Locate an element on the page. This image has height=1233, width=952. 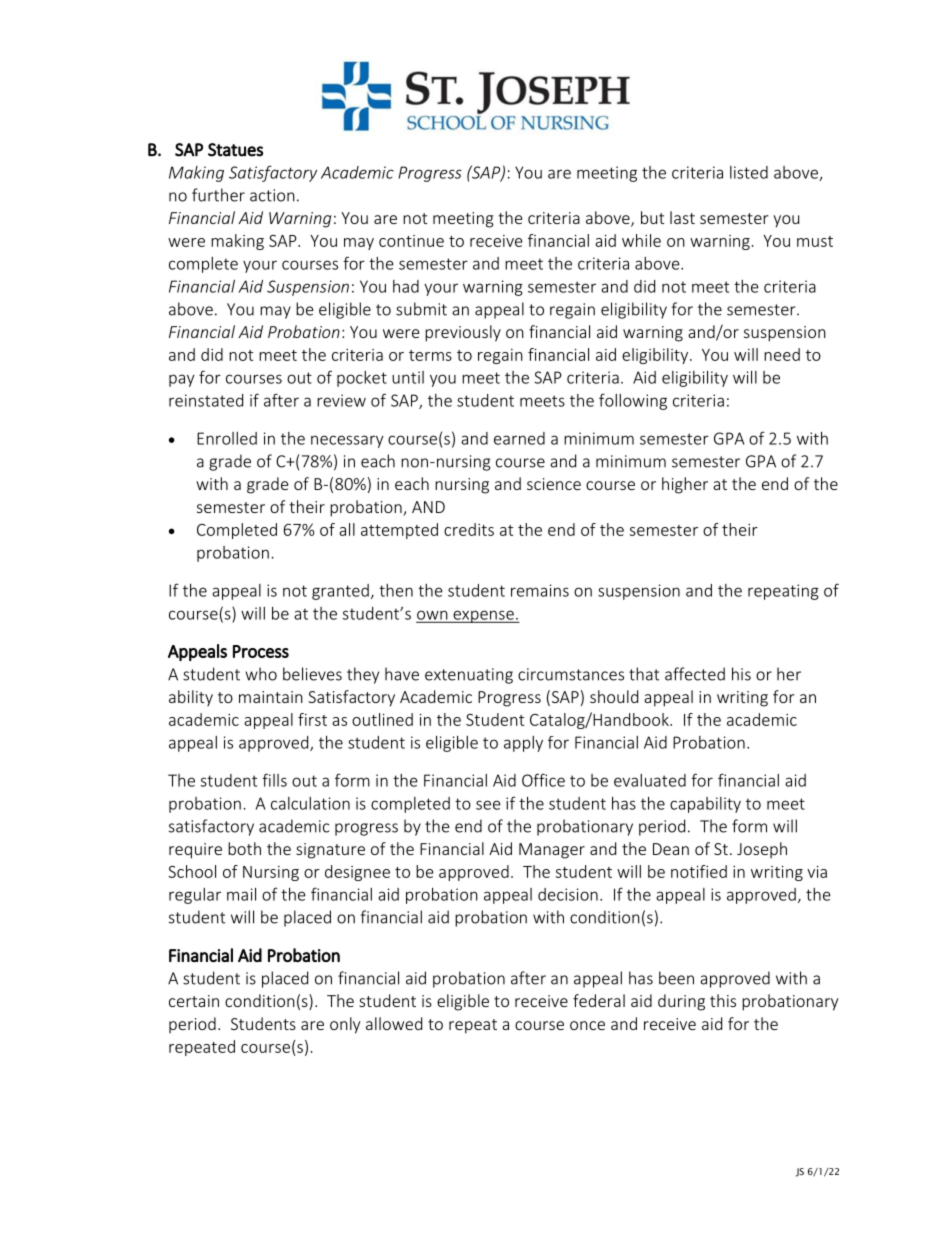
affected is located at coordinates (695, 674).
